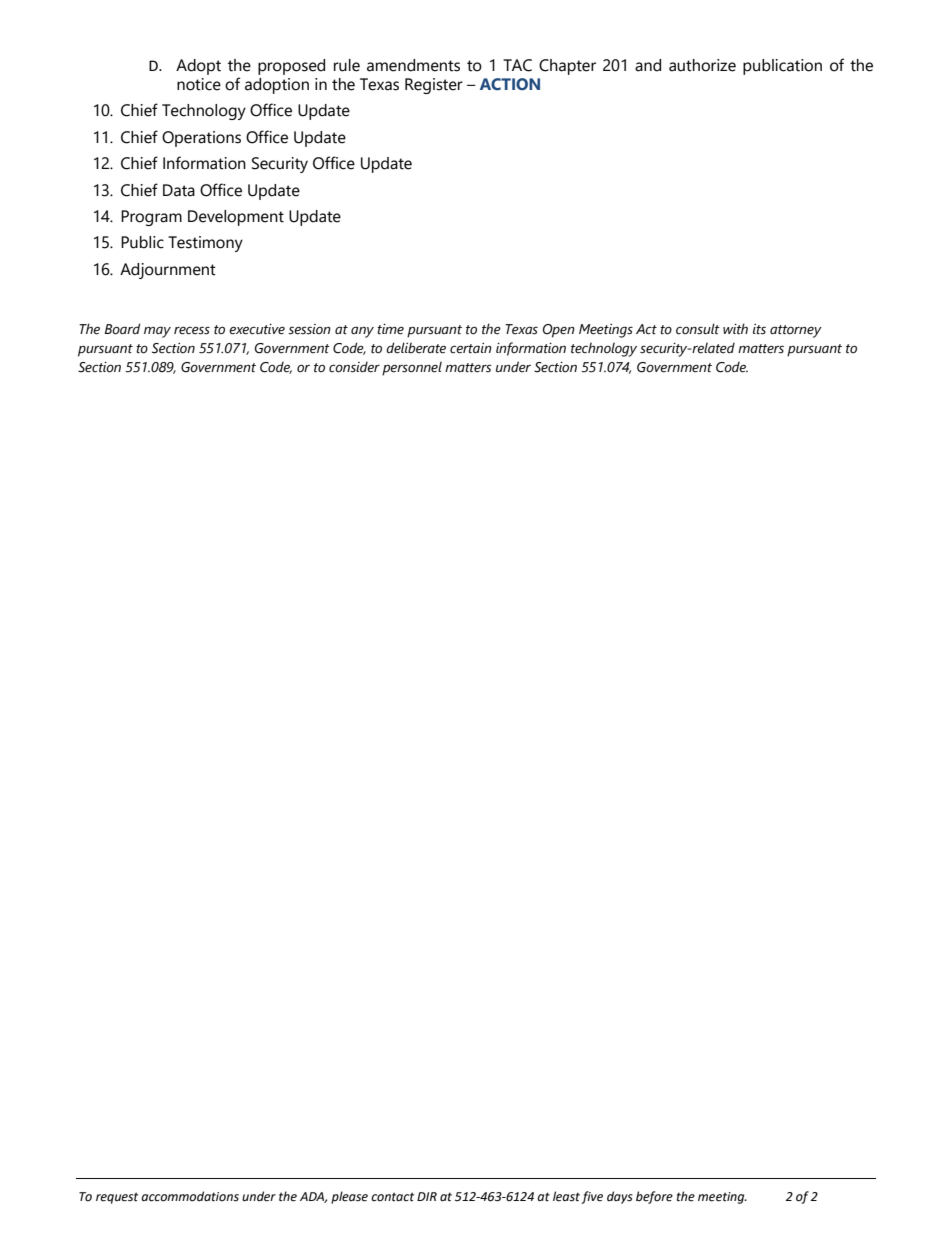 Image resolution: width=952 pixels, height=1233 pixels. What do you see at coordinates (117, 1198) in the page?
I see `request` at bounding box center [117, 1198].
